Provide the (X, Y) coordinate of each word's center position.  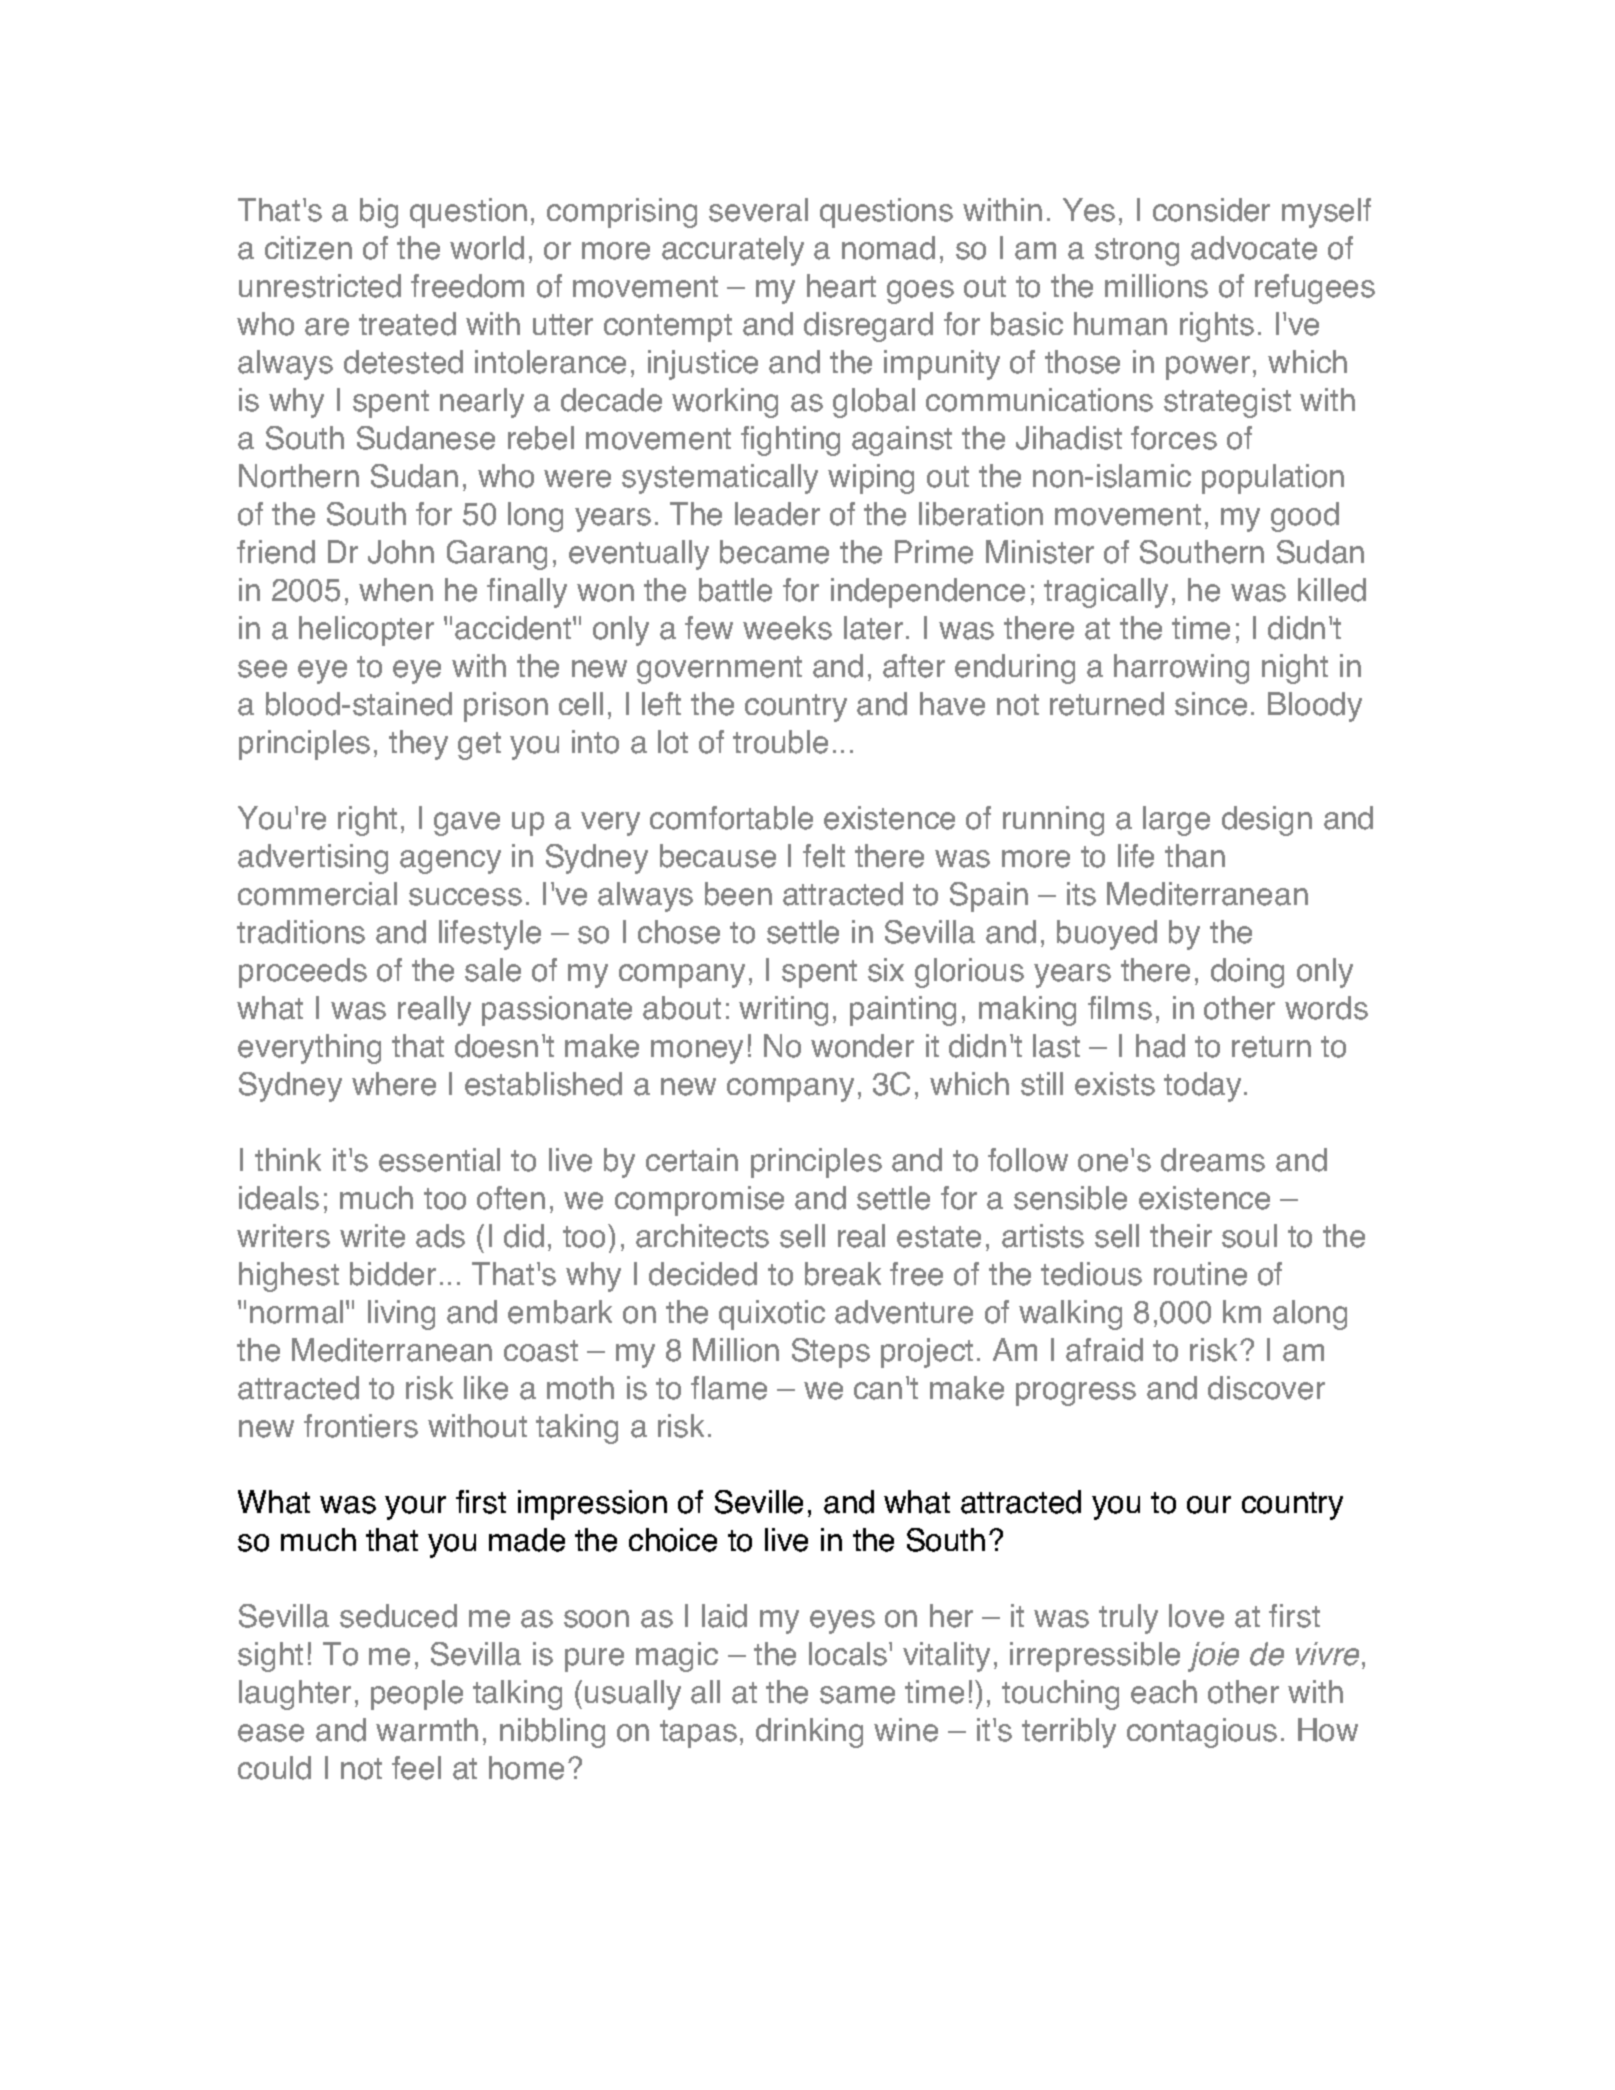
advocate (1254, 248)
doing (1247, 973)
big (379, 213)
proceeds (303, 973)
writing (783, 1011)
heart (841, 286)
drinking (809, 1733)
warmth (427, 1730)
